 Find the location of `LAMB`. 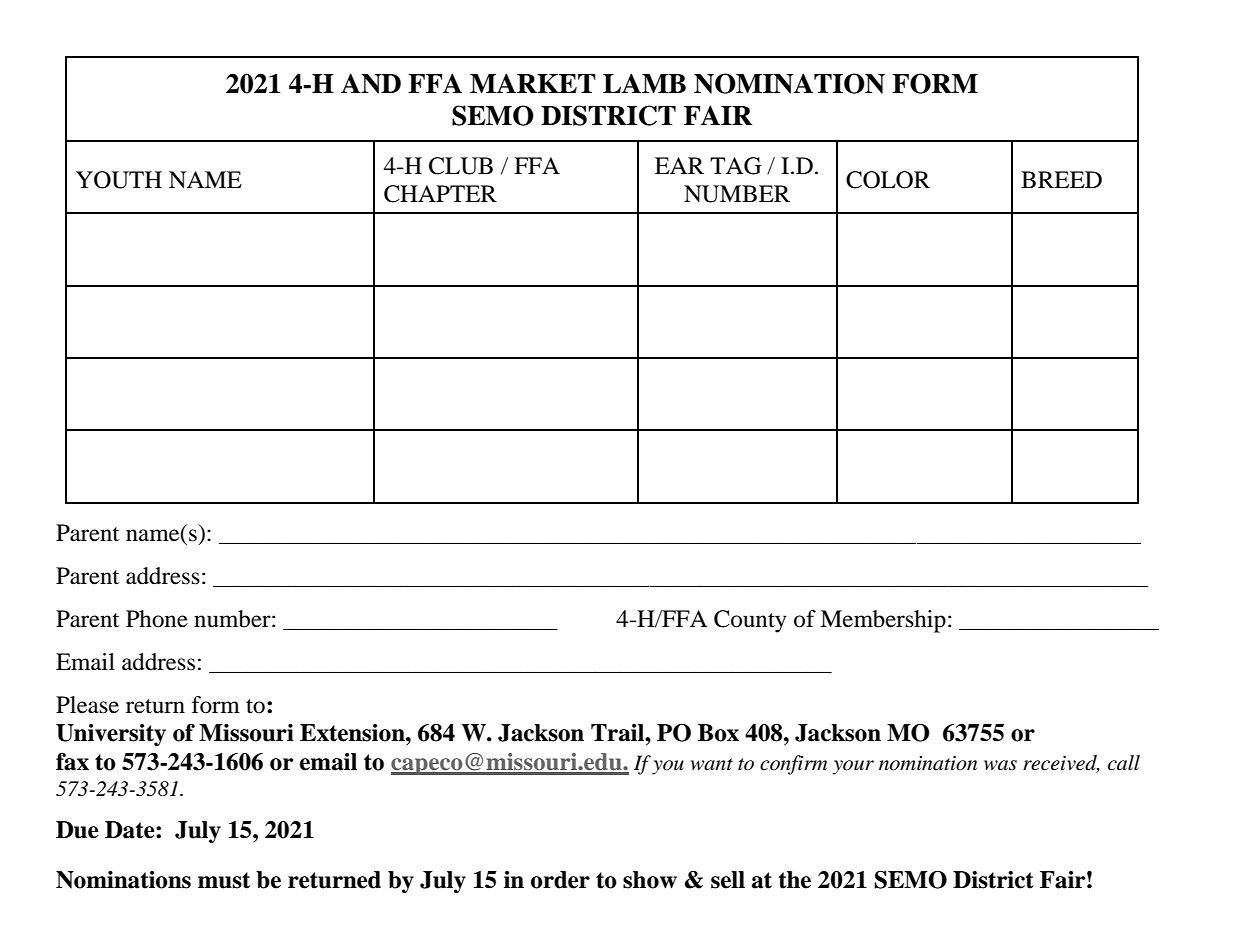

LAMB is located at coordinates (644, 83).
